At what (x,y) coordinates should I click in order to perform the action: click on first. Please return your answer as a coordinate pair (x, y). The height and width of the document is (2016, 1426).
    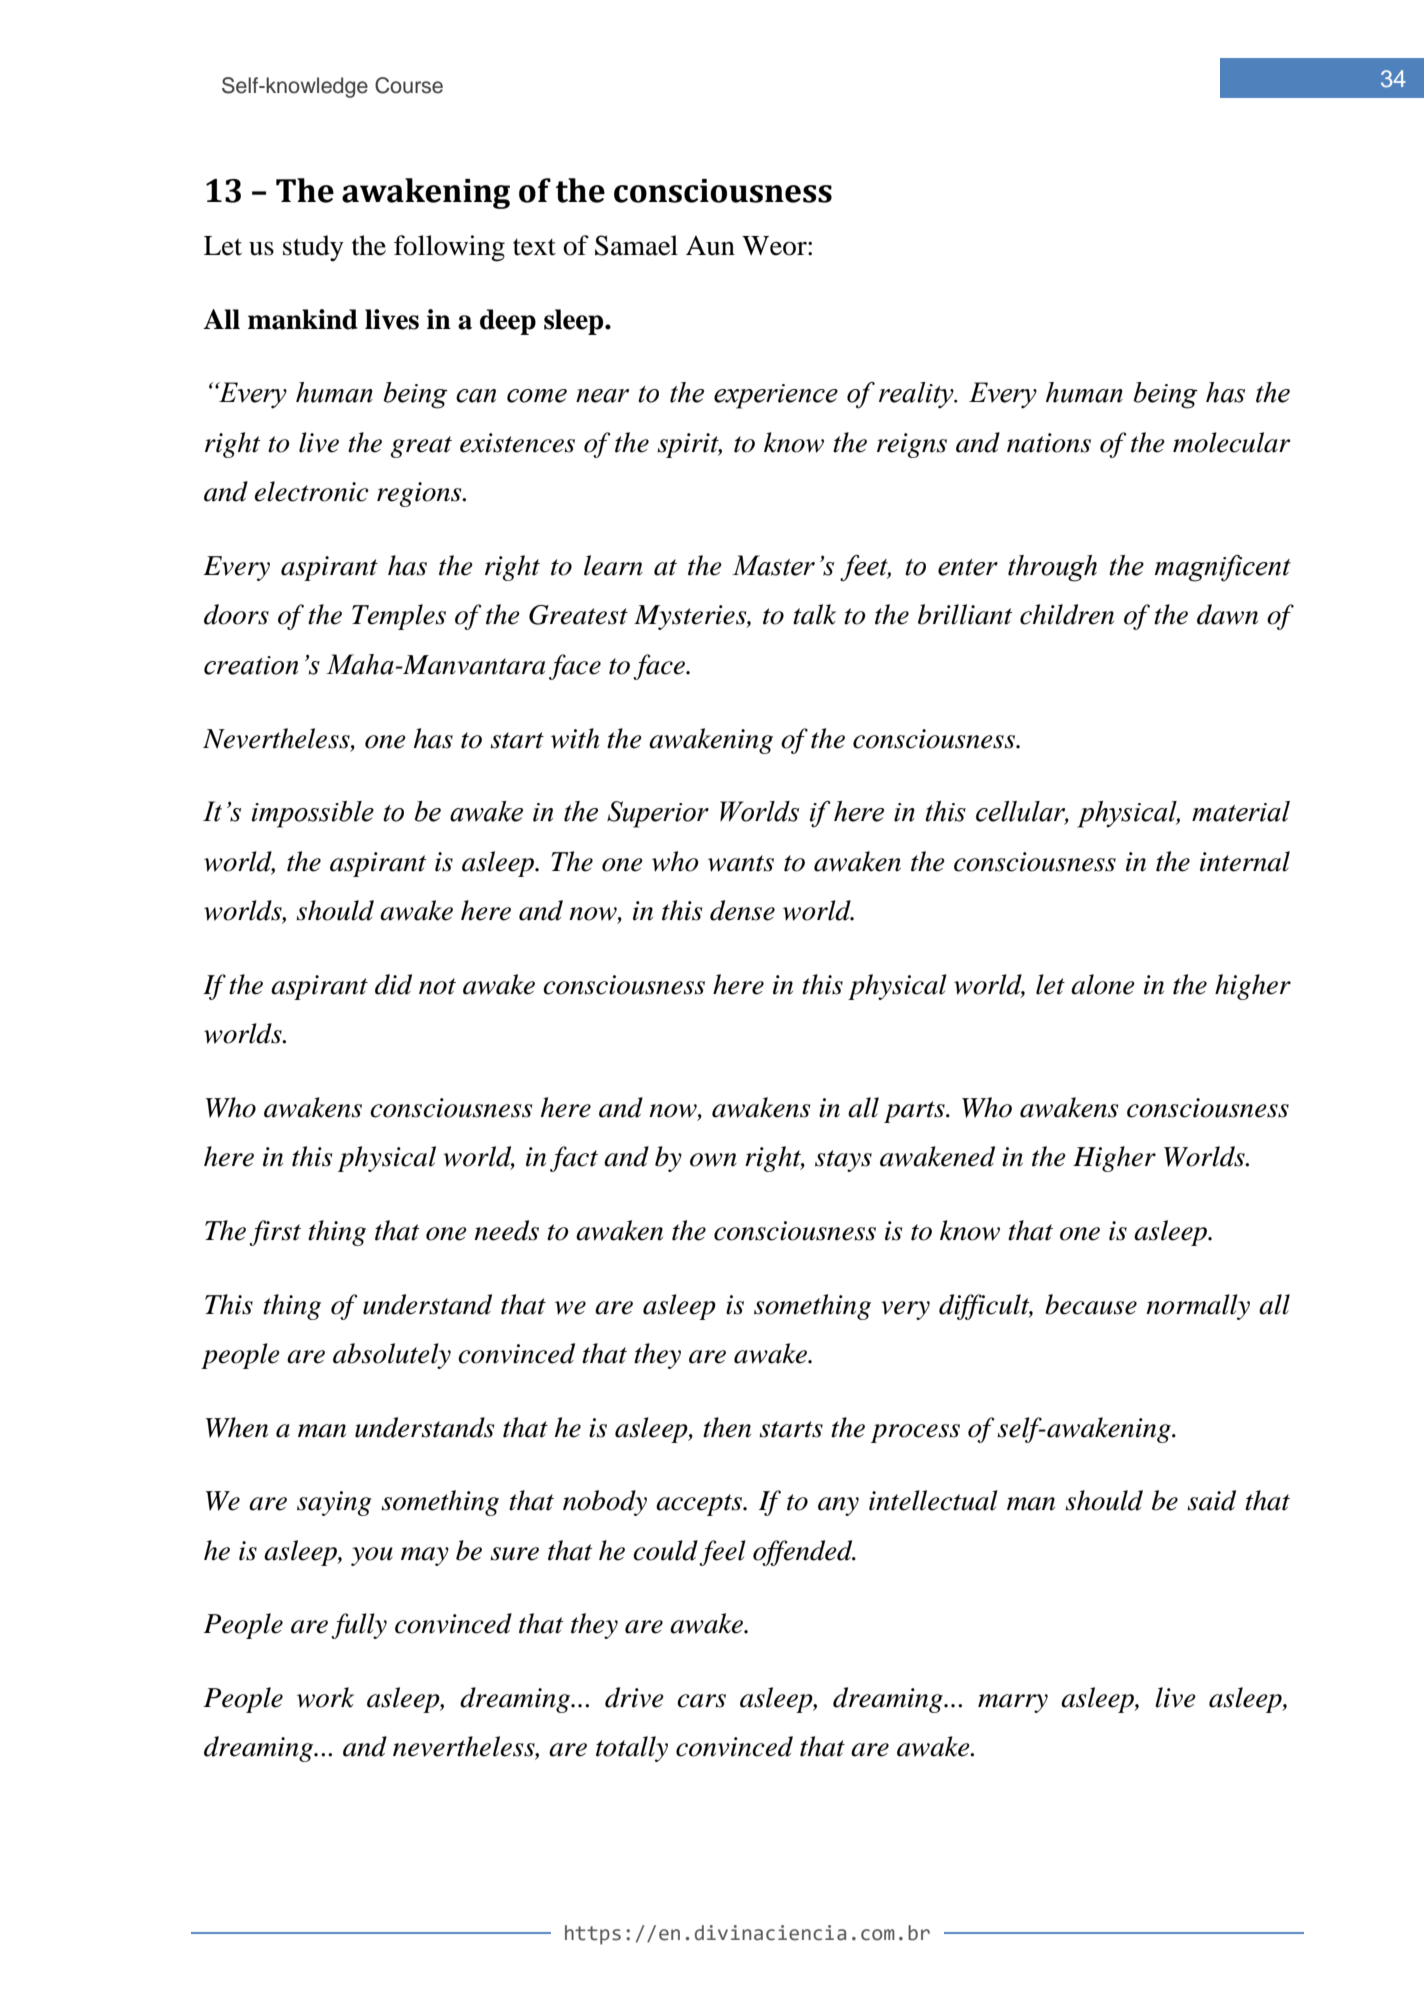
    Looking at the image, I should click on (275, 1233).
